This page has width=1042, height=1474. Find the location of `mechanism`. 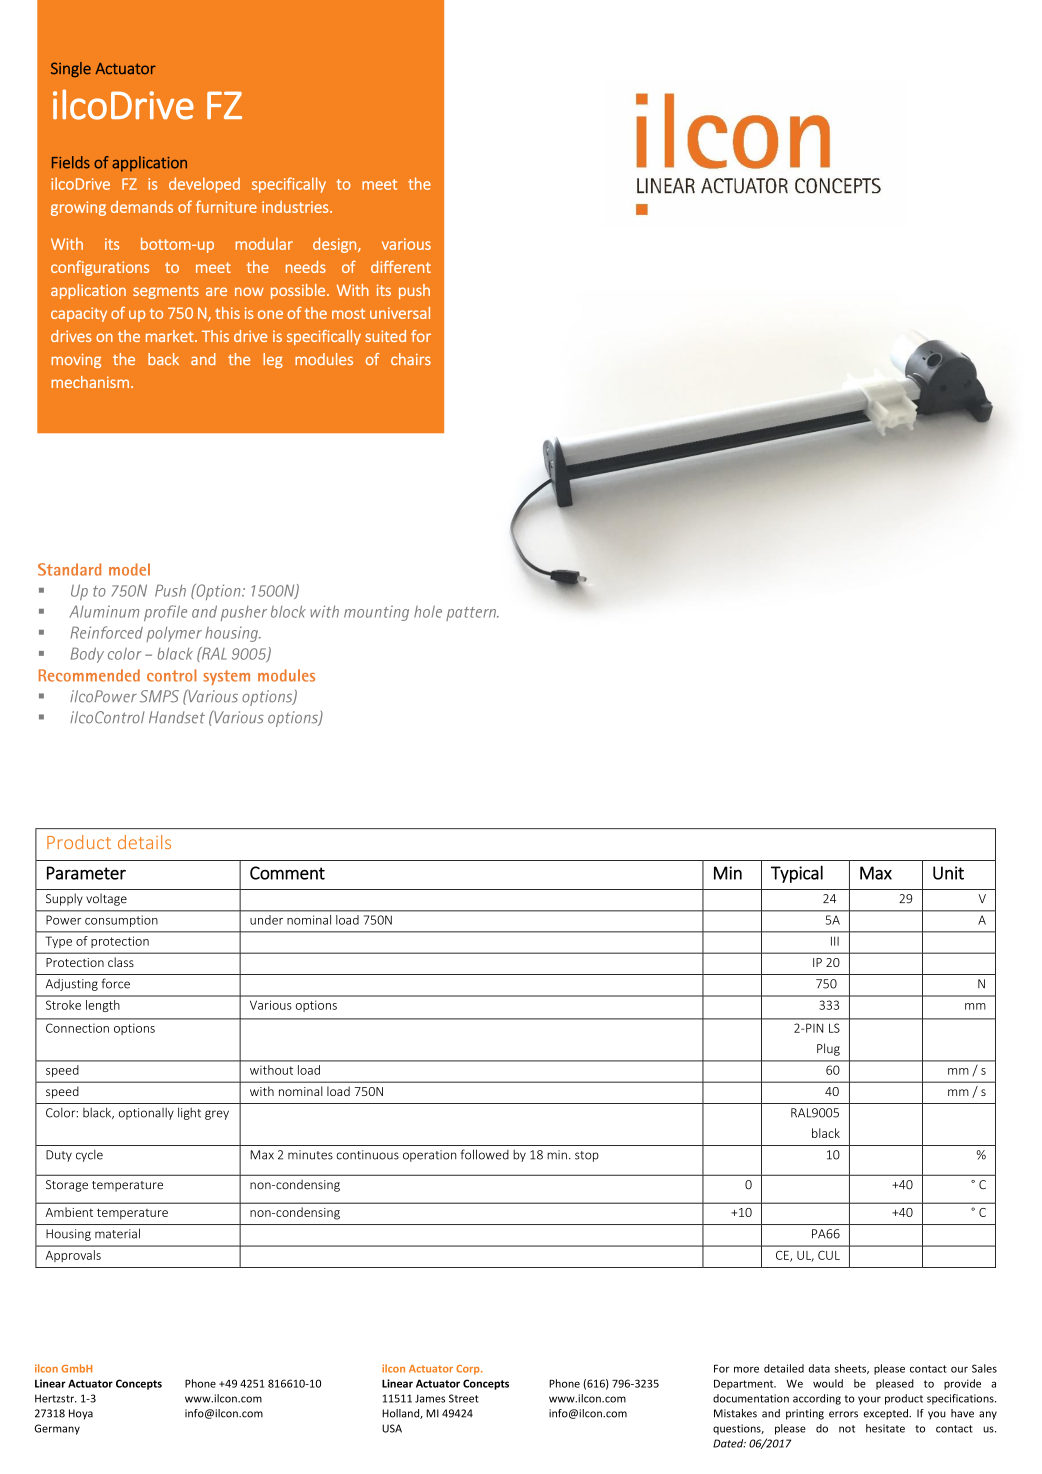

mechanism is located at coordinates (90, 382).
